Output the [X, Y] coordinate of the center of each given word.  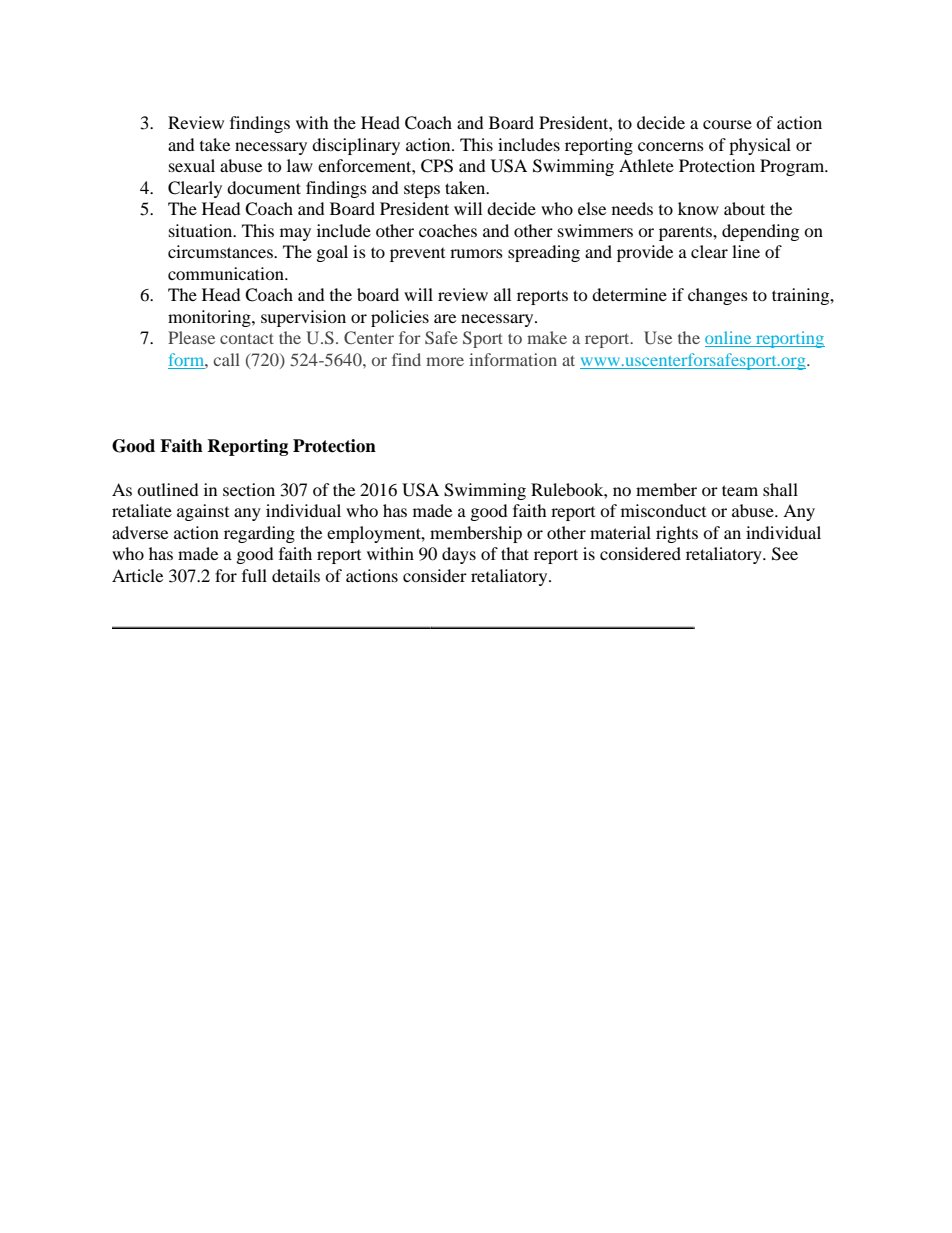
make [547, 337]
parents [686, 233]
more [445, 361]
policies [400, 318]
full [254, 575]
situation [202, 230]
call [226, 359]
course [727, 124]
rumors [476, 253]
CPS [437, 166]
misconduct [663, 510]
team [740, 490]
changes [718, 296]
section [249, 489]
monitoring [210, 318]
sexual [192, 165]
